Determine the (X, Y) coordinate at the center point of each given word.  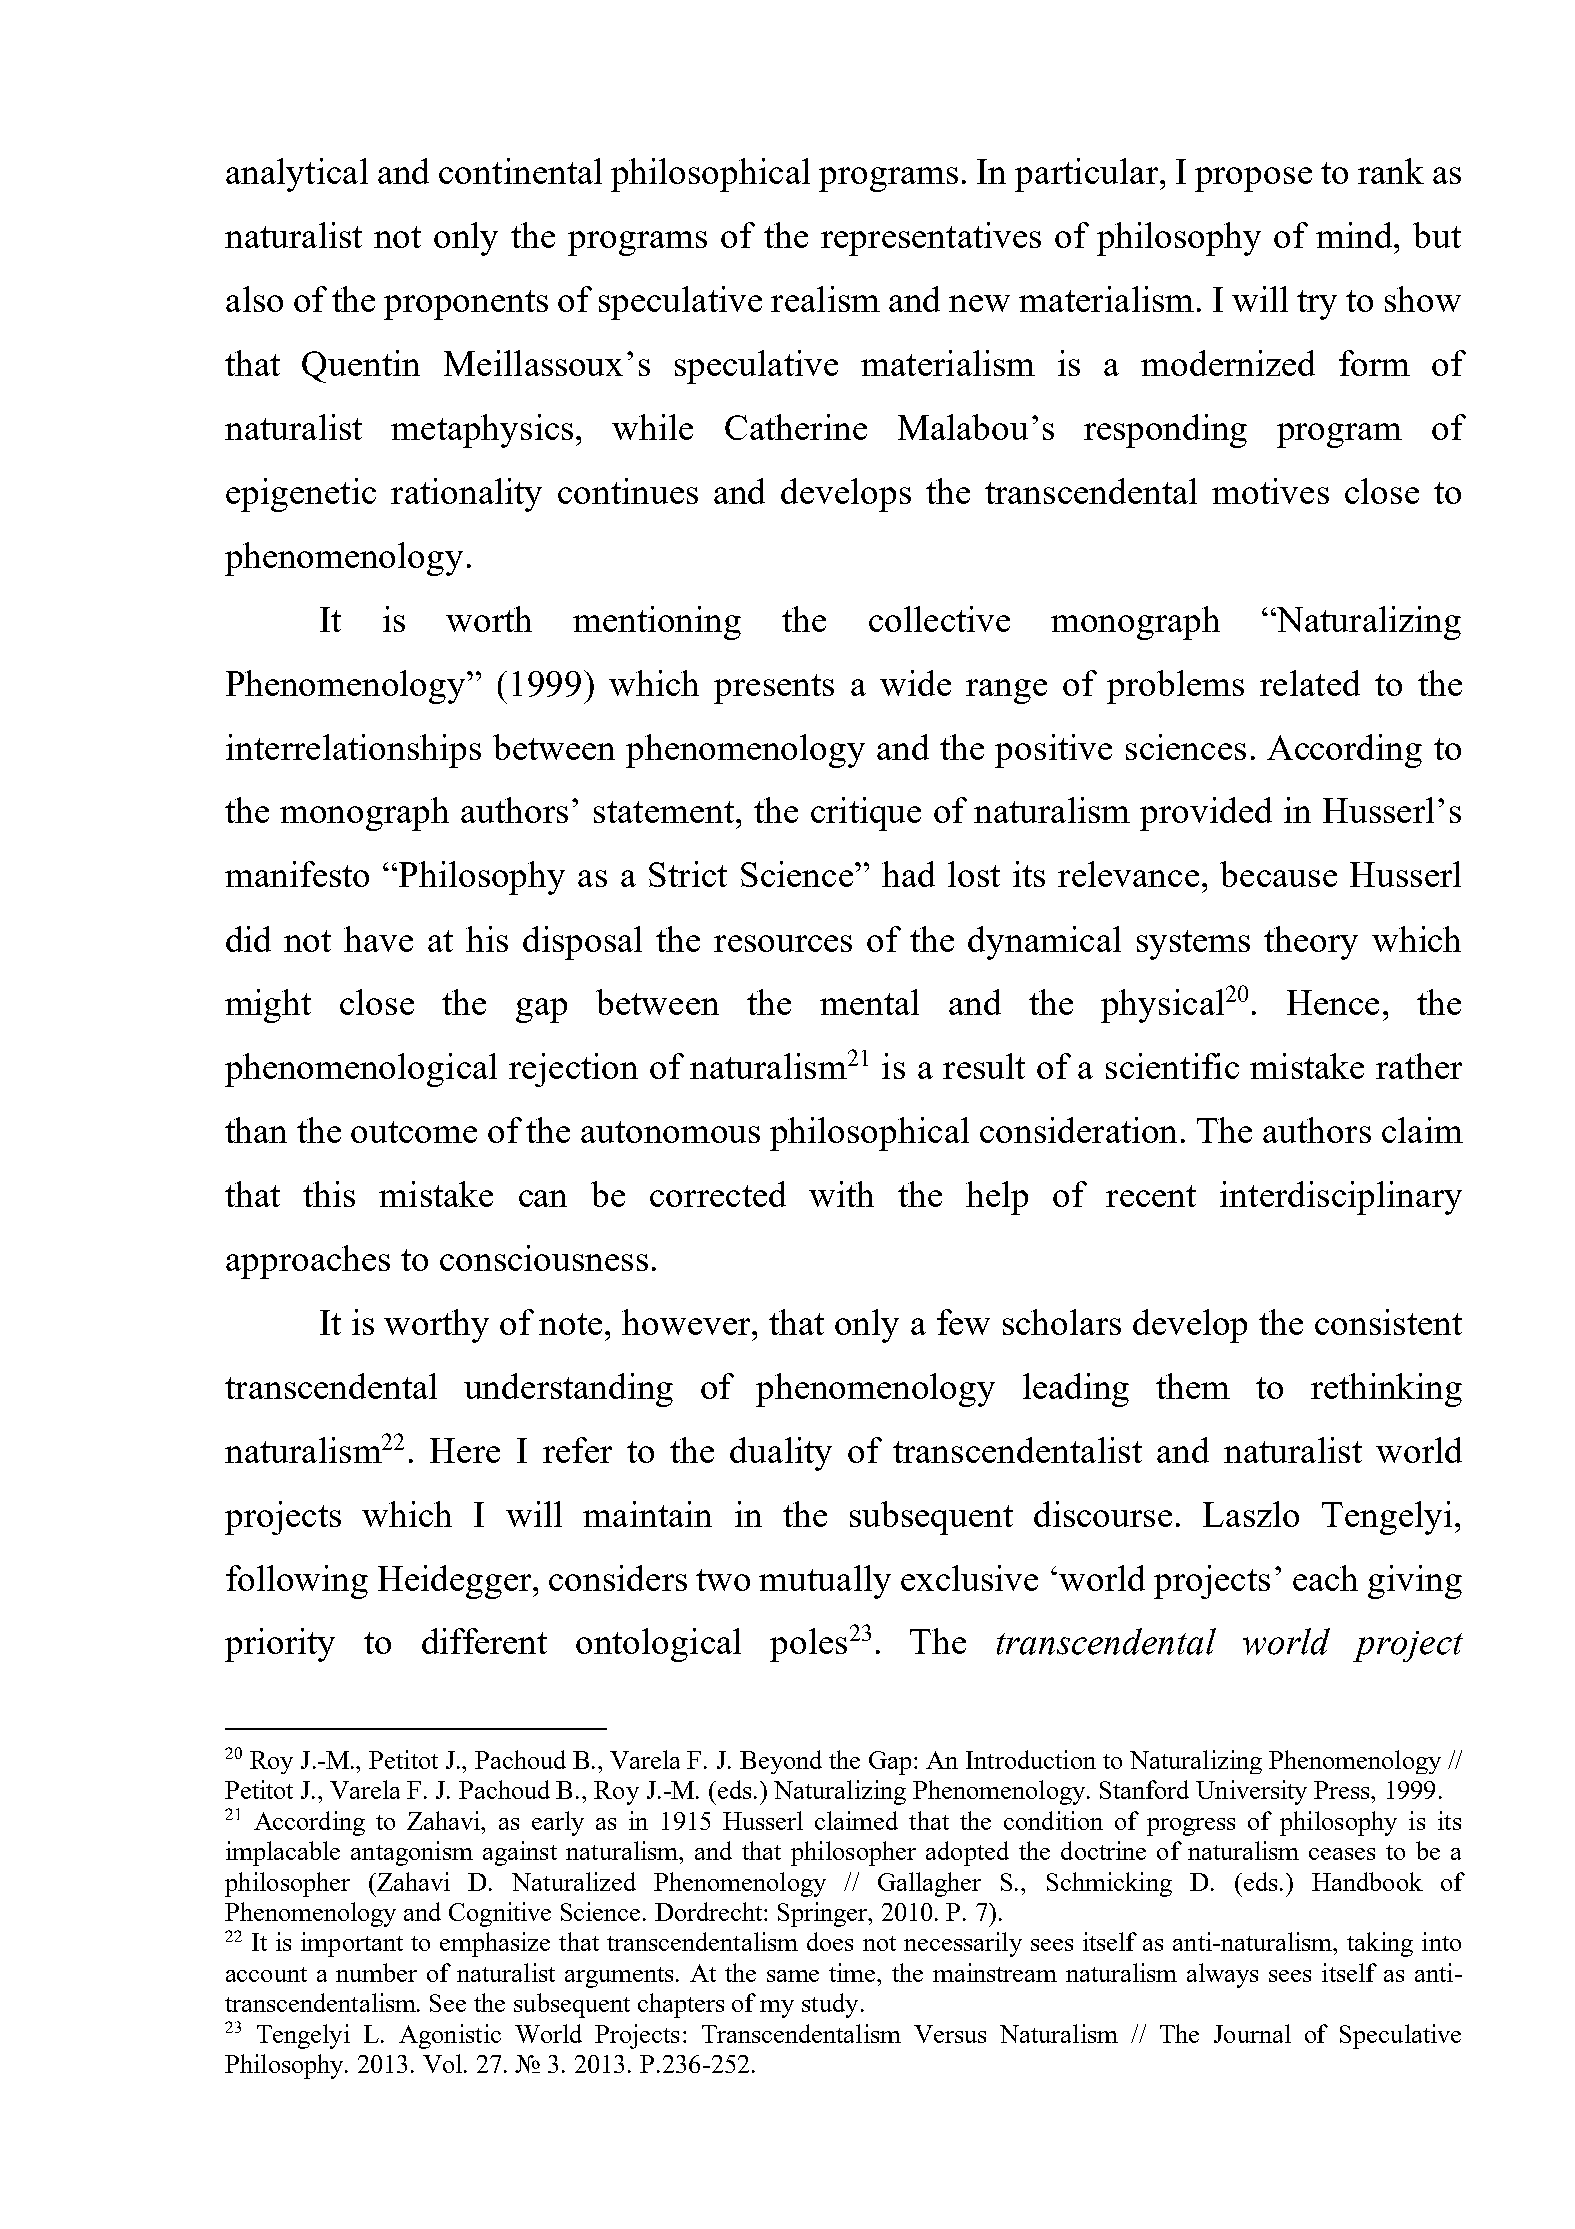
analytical (297, 175)
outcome (414, 1132)
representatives (931, 239)
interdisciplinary (1341, 1198)
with (841, 1194)
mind (1356, 235)
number (376, 1972)
